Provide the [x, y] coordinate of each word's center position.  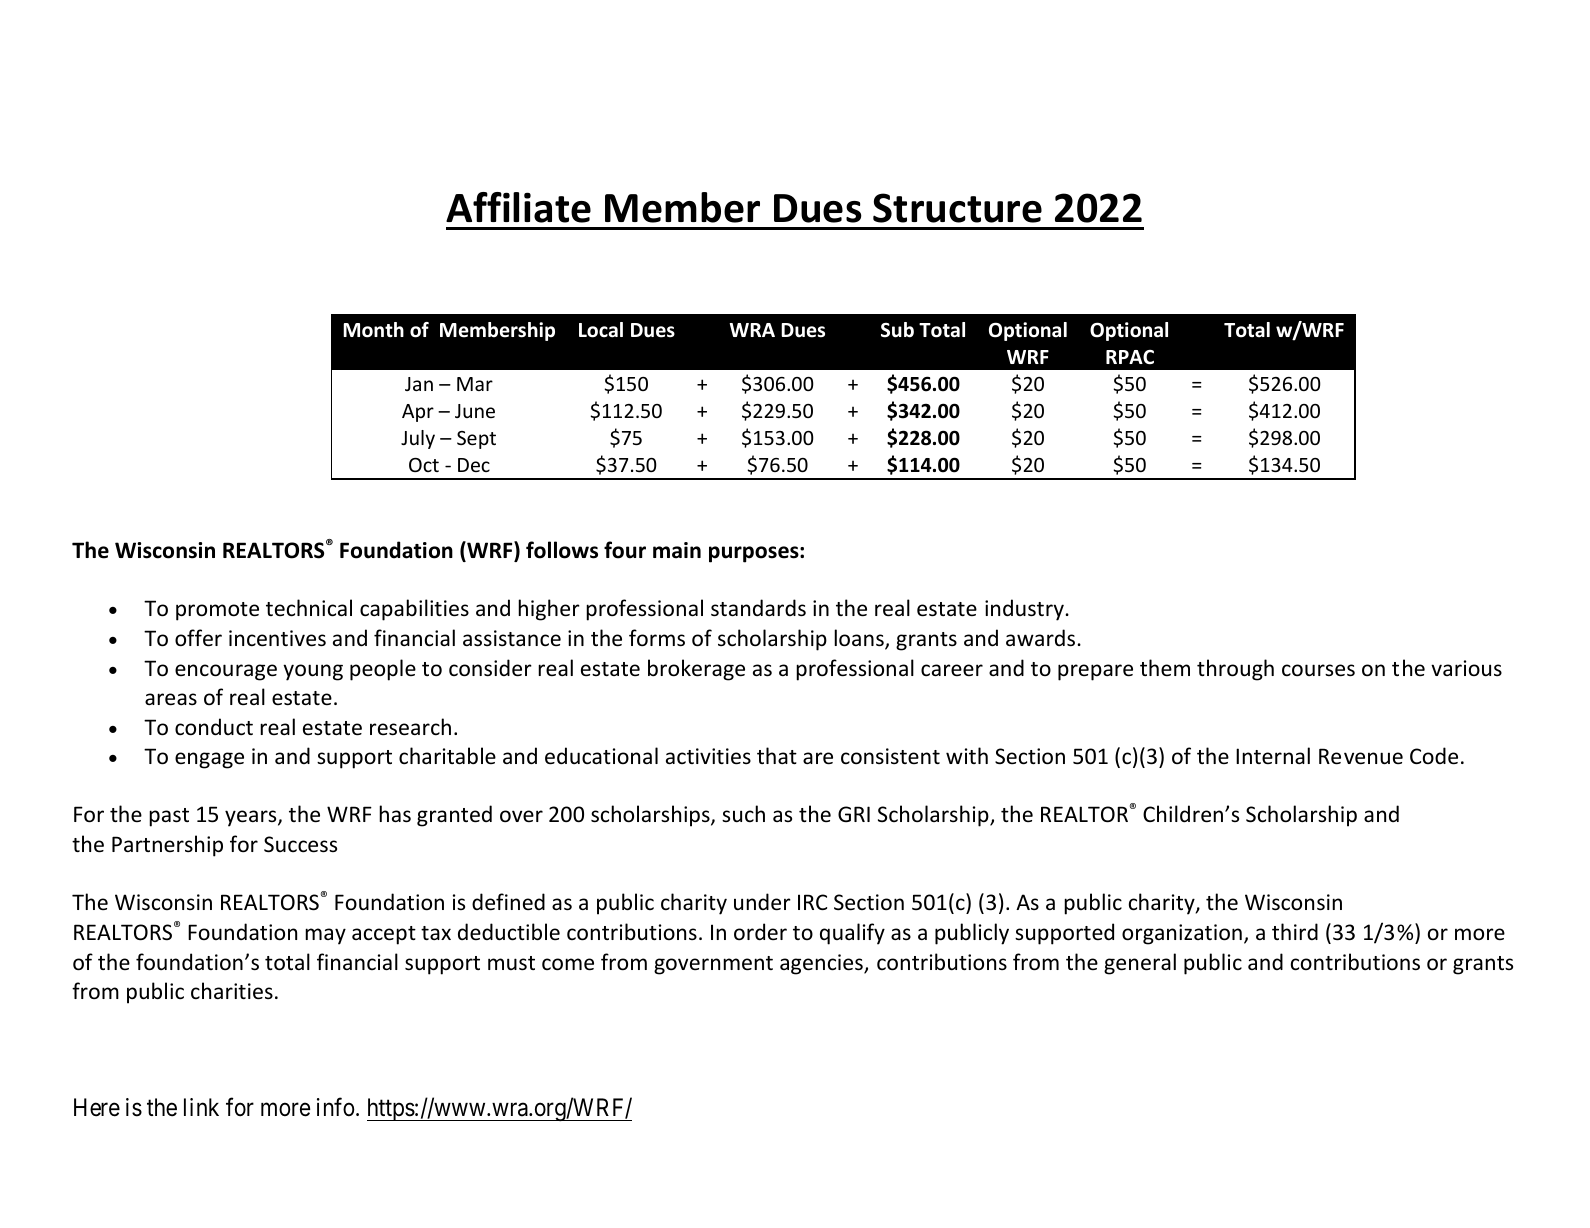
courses [1318, 670]
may [325, 936]
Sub [897, 330]
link [201, 1107]
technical [309, 608]
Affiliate [518, 207]
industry [1025, 610]
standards [758, 608]
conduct [214, 727]
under [762, 902]
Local [601, 330]
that [777, 755]
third [1295, 931]
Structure [957, 208]
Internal [1273, 755]
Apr [418, 413]
